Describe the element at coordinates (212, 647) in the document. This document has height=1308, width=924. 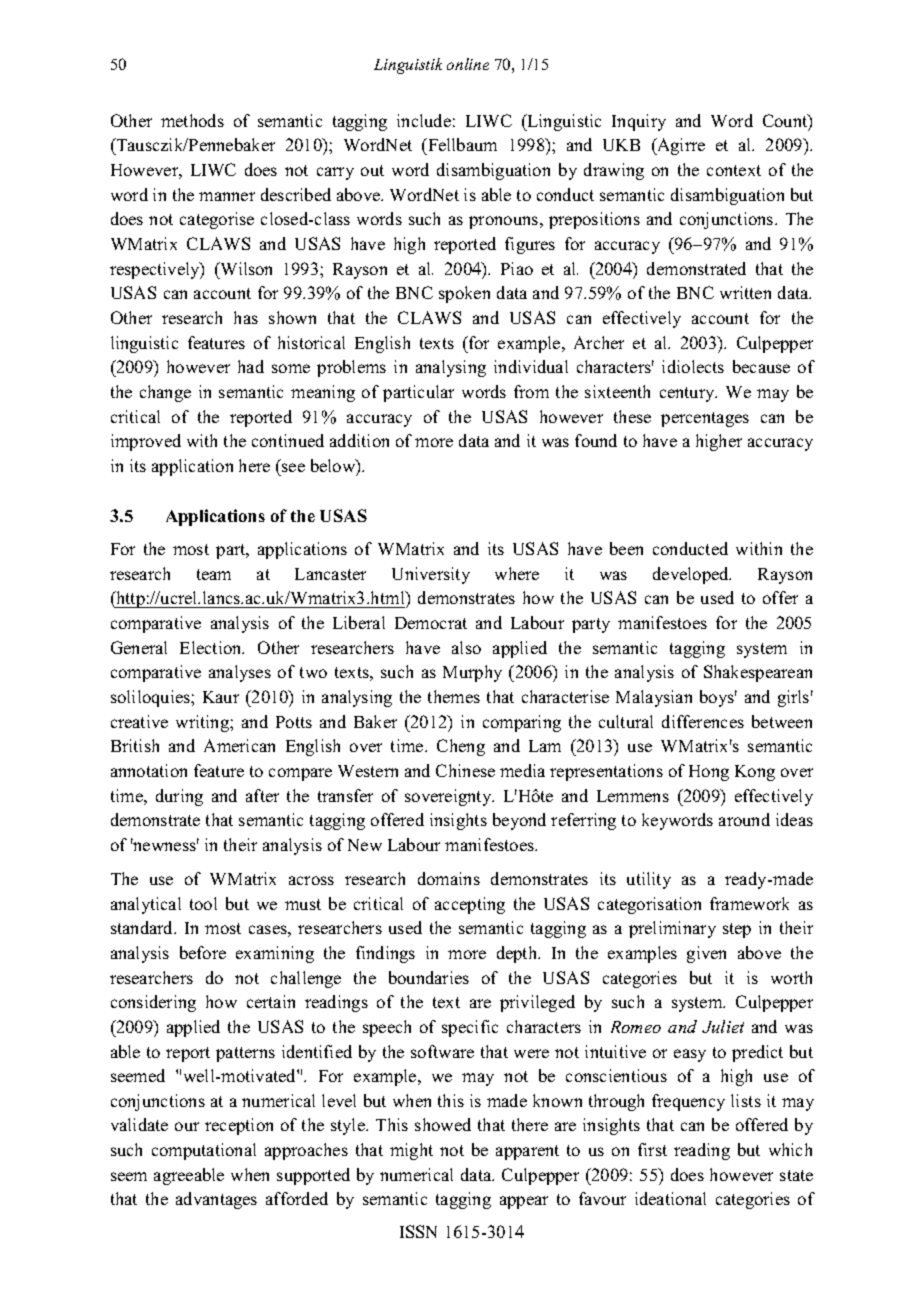
I see `Election` at that location.
